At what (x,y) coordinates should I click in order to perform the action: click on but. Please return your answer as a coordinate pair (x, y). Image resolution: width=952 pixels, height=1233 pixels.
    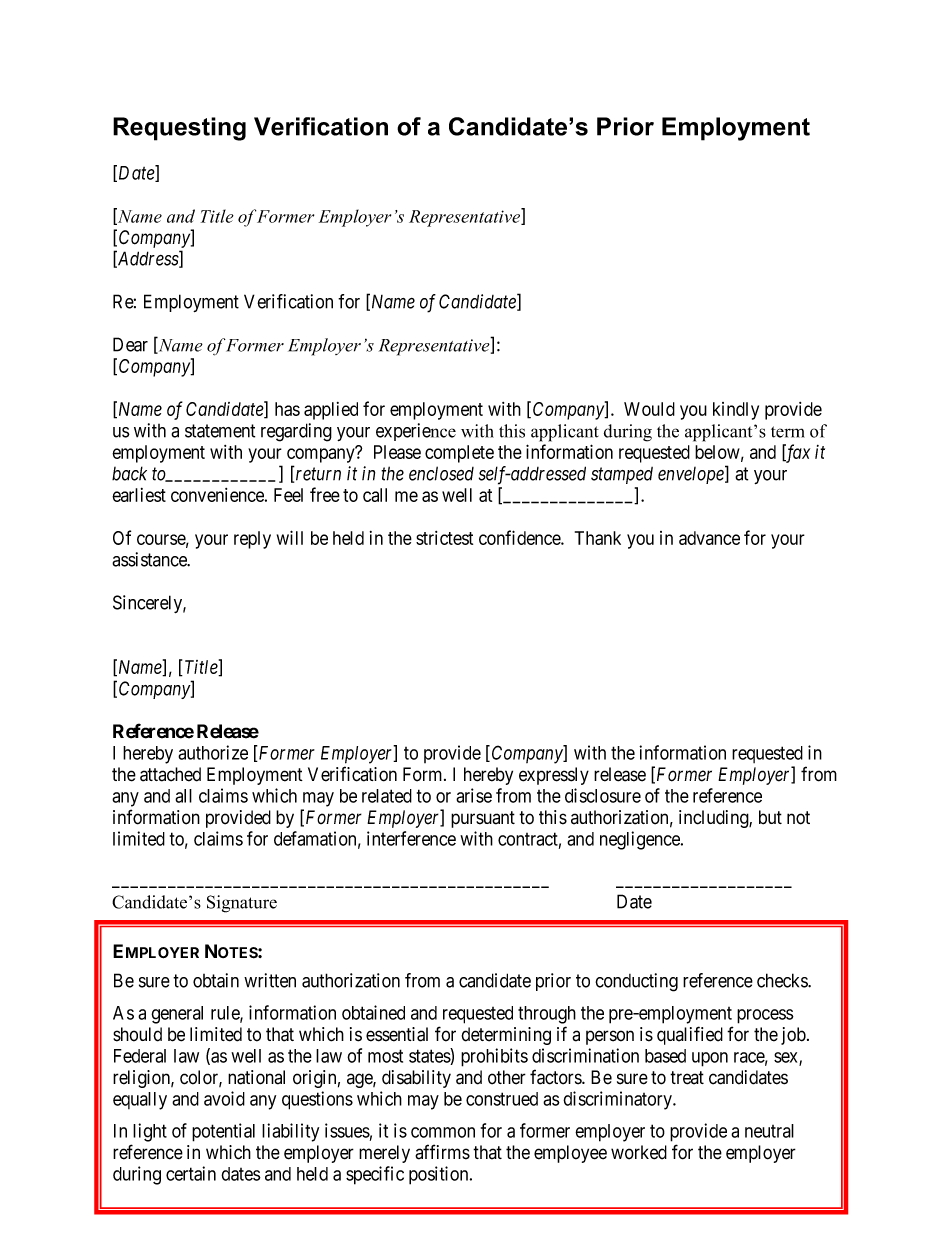
    Looking at the image, I should click on (770, 817).
